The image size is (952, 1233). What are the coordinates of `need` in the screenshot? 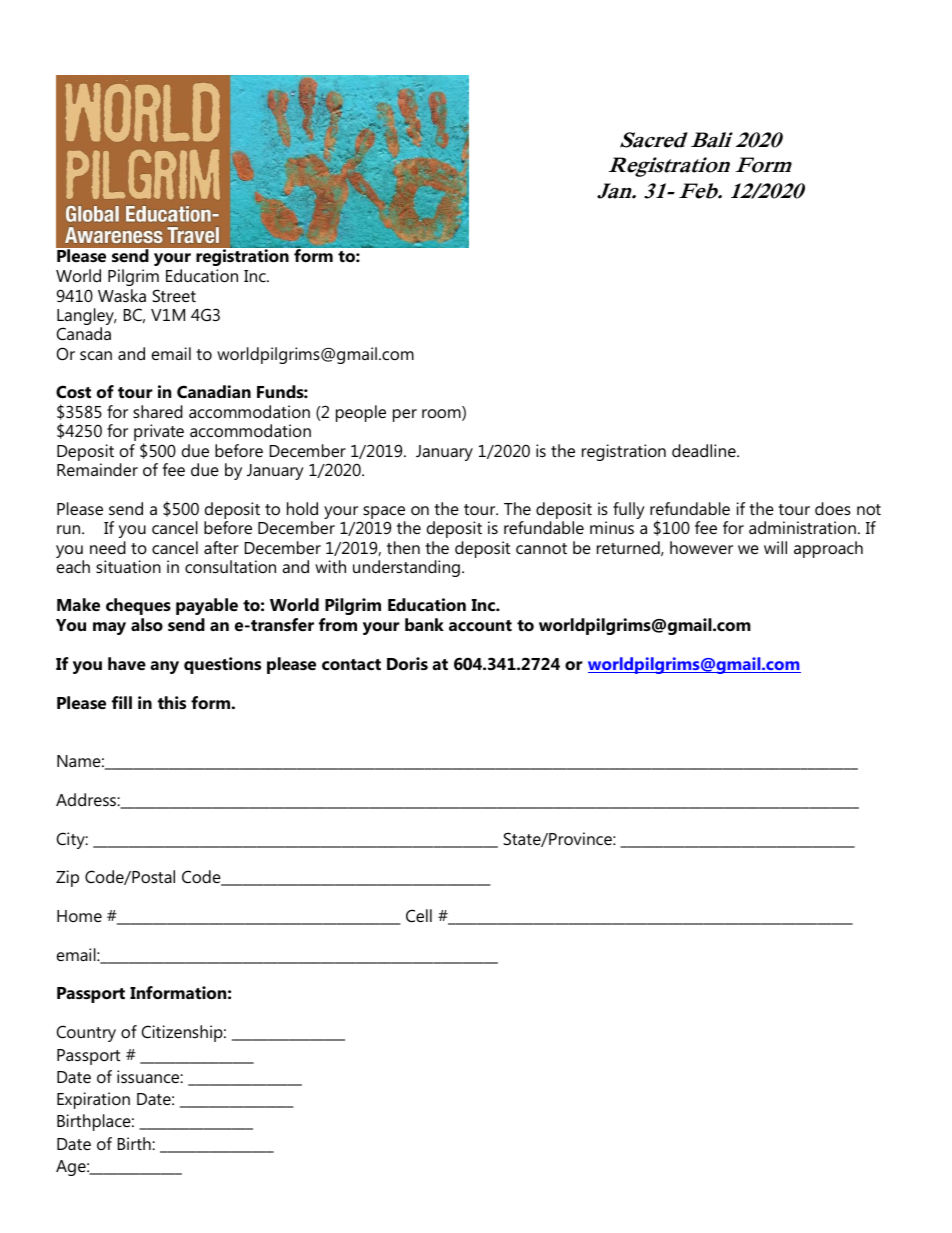 It's located at (108, 547).
